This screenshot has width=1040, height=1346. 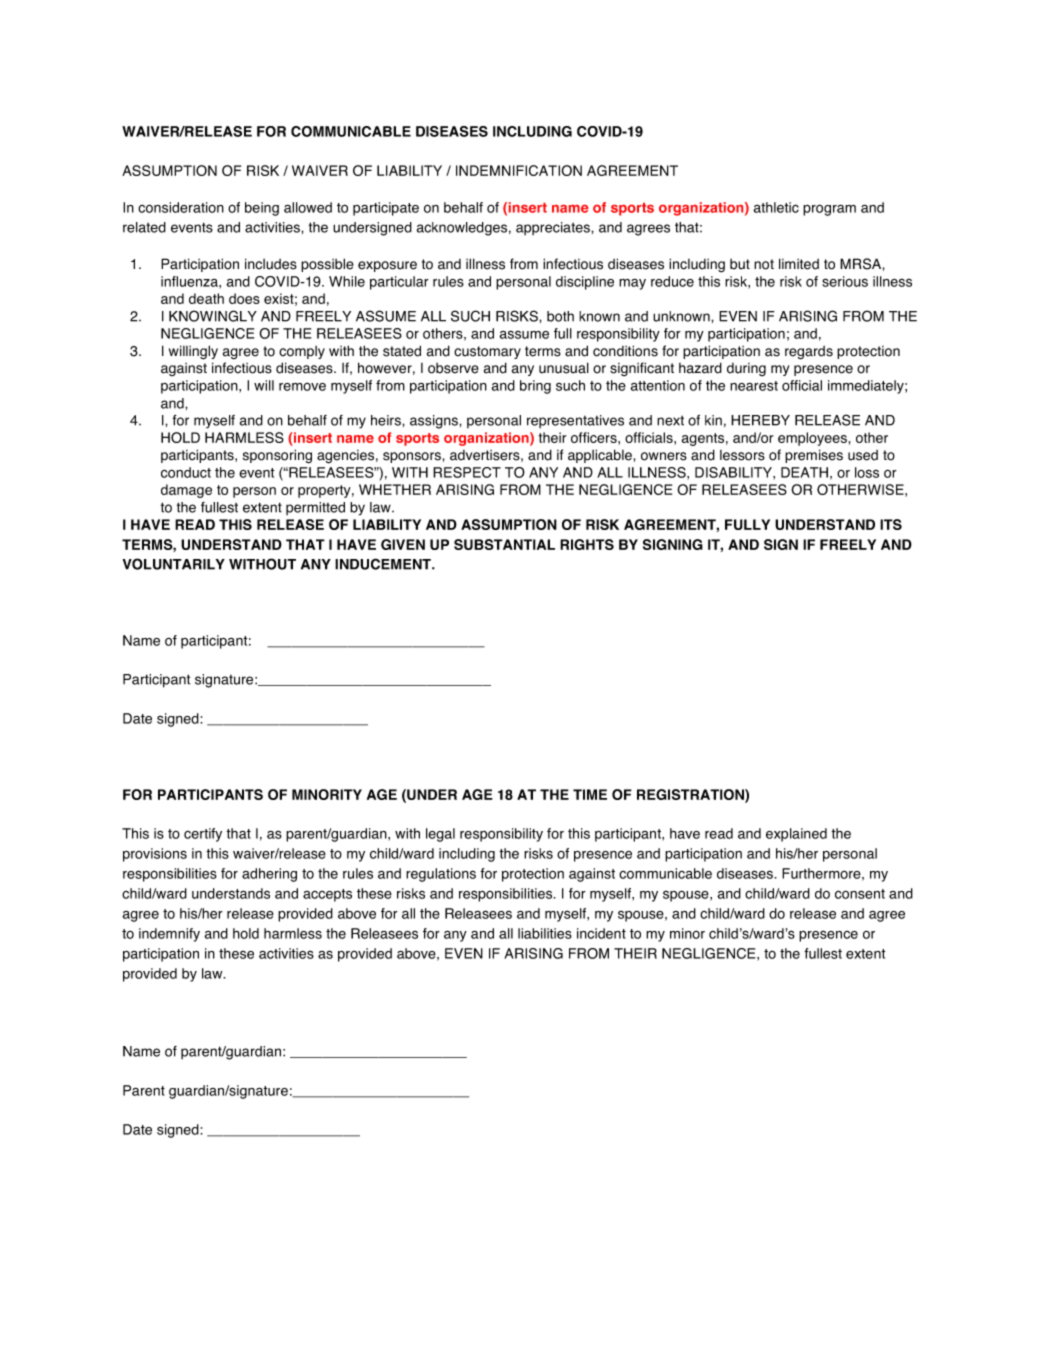 What do you see at coordinates (262, 209) in the screenshot?
I see `being` at bounding box center [262, 209].
